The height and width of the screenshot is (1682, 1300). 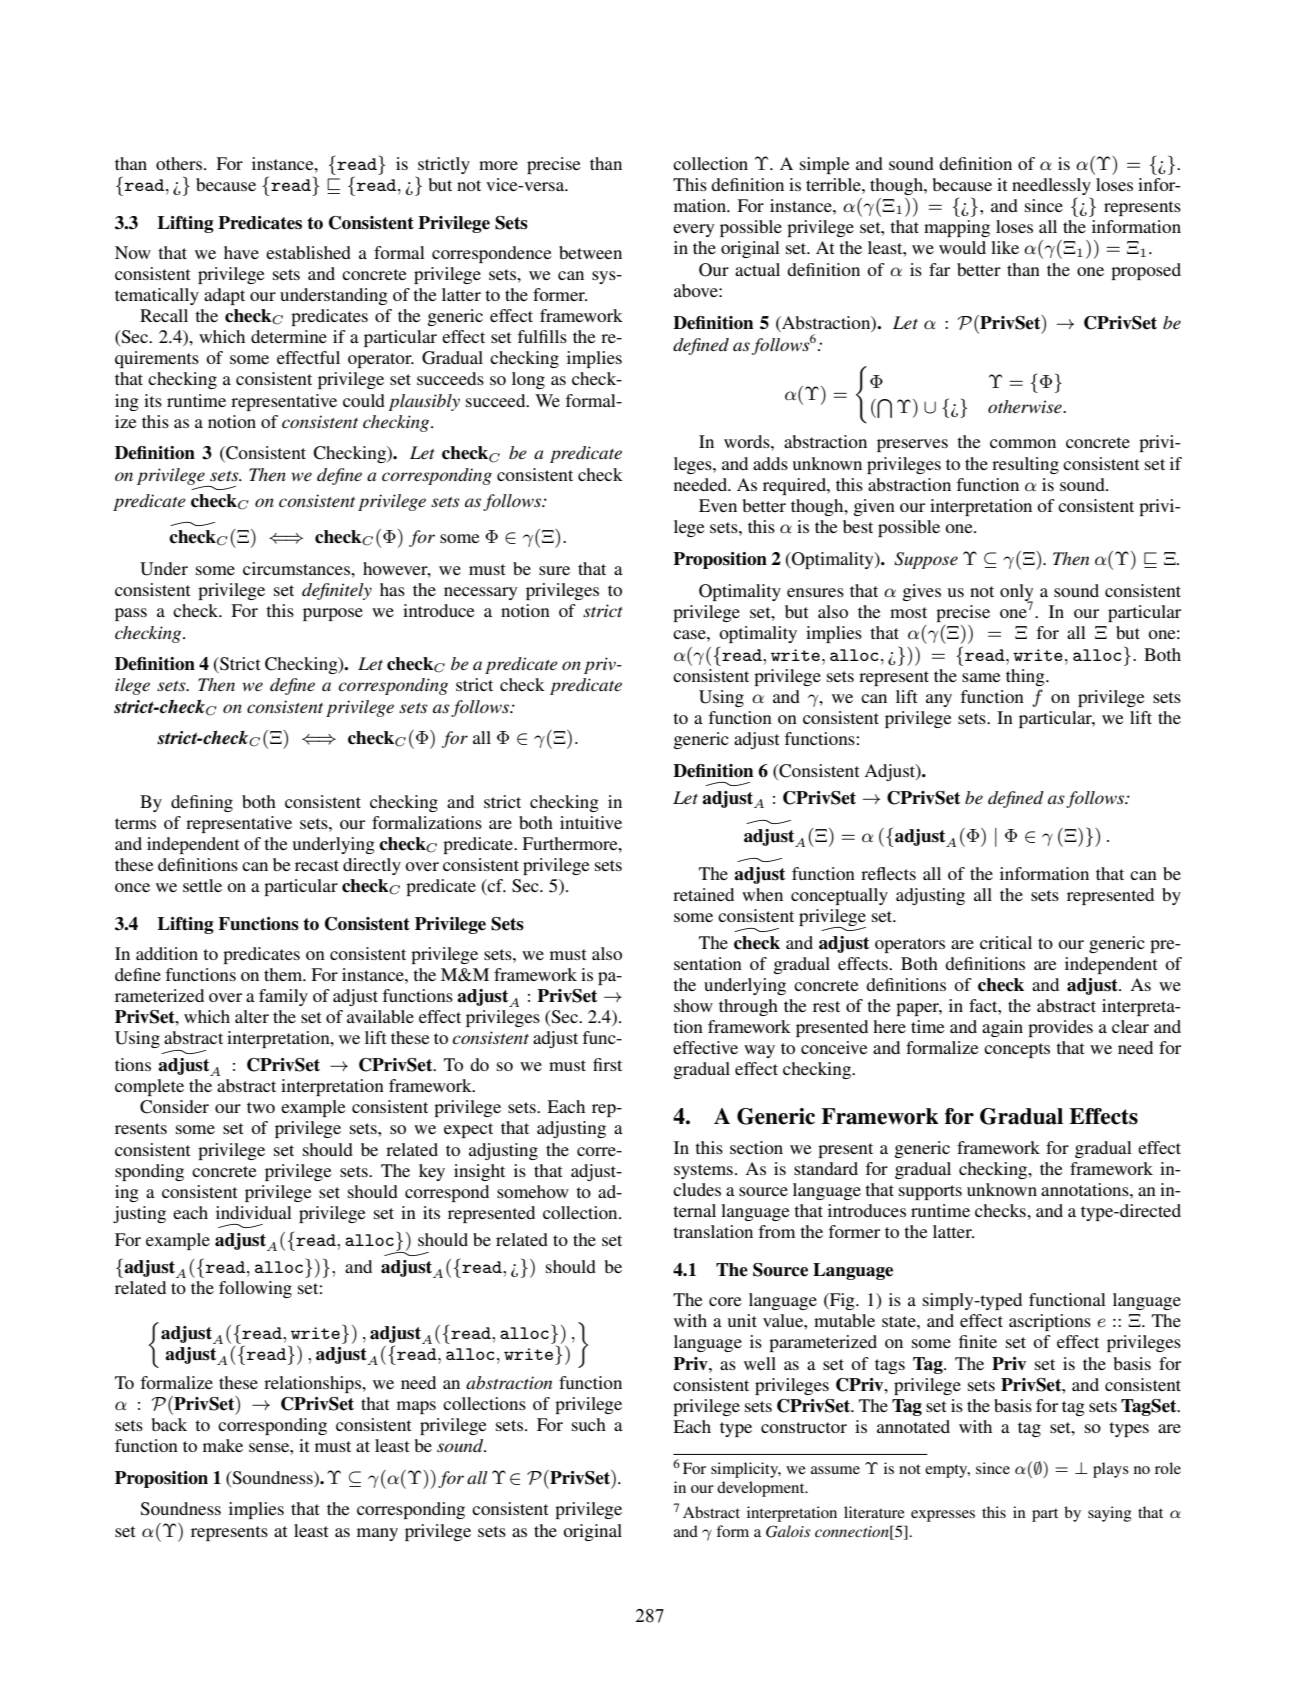 I want to click on like, so click(x=1005, y=247).
